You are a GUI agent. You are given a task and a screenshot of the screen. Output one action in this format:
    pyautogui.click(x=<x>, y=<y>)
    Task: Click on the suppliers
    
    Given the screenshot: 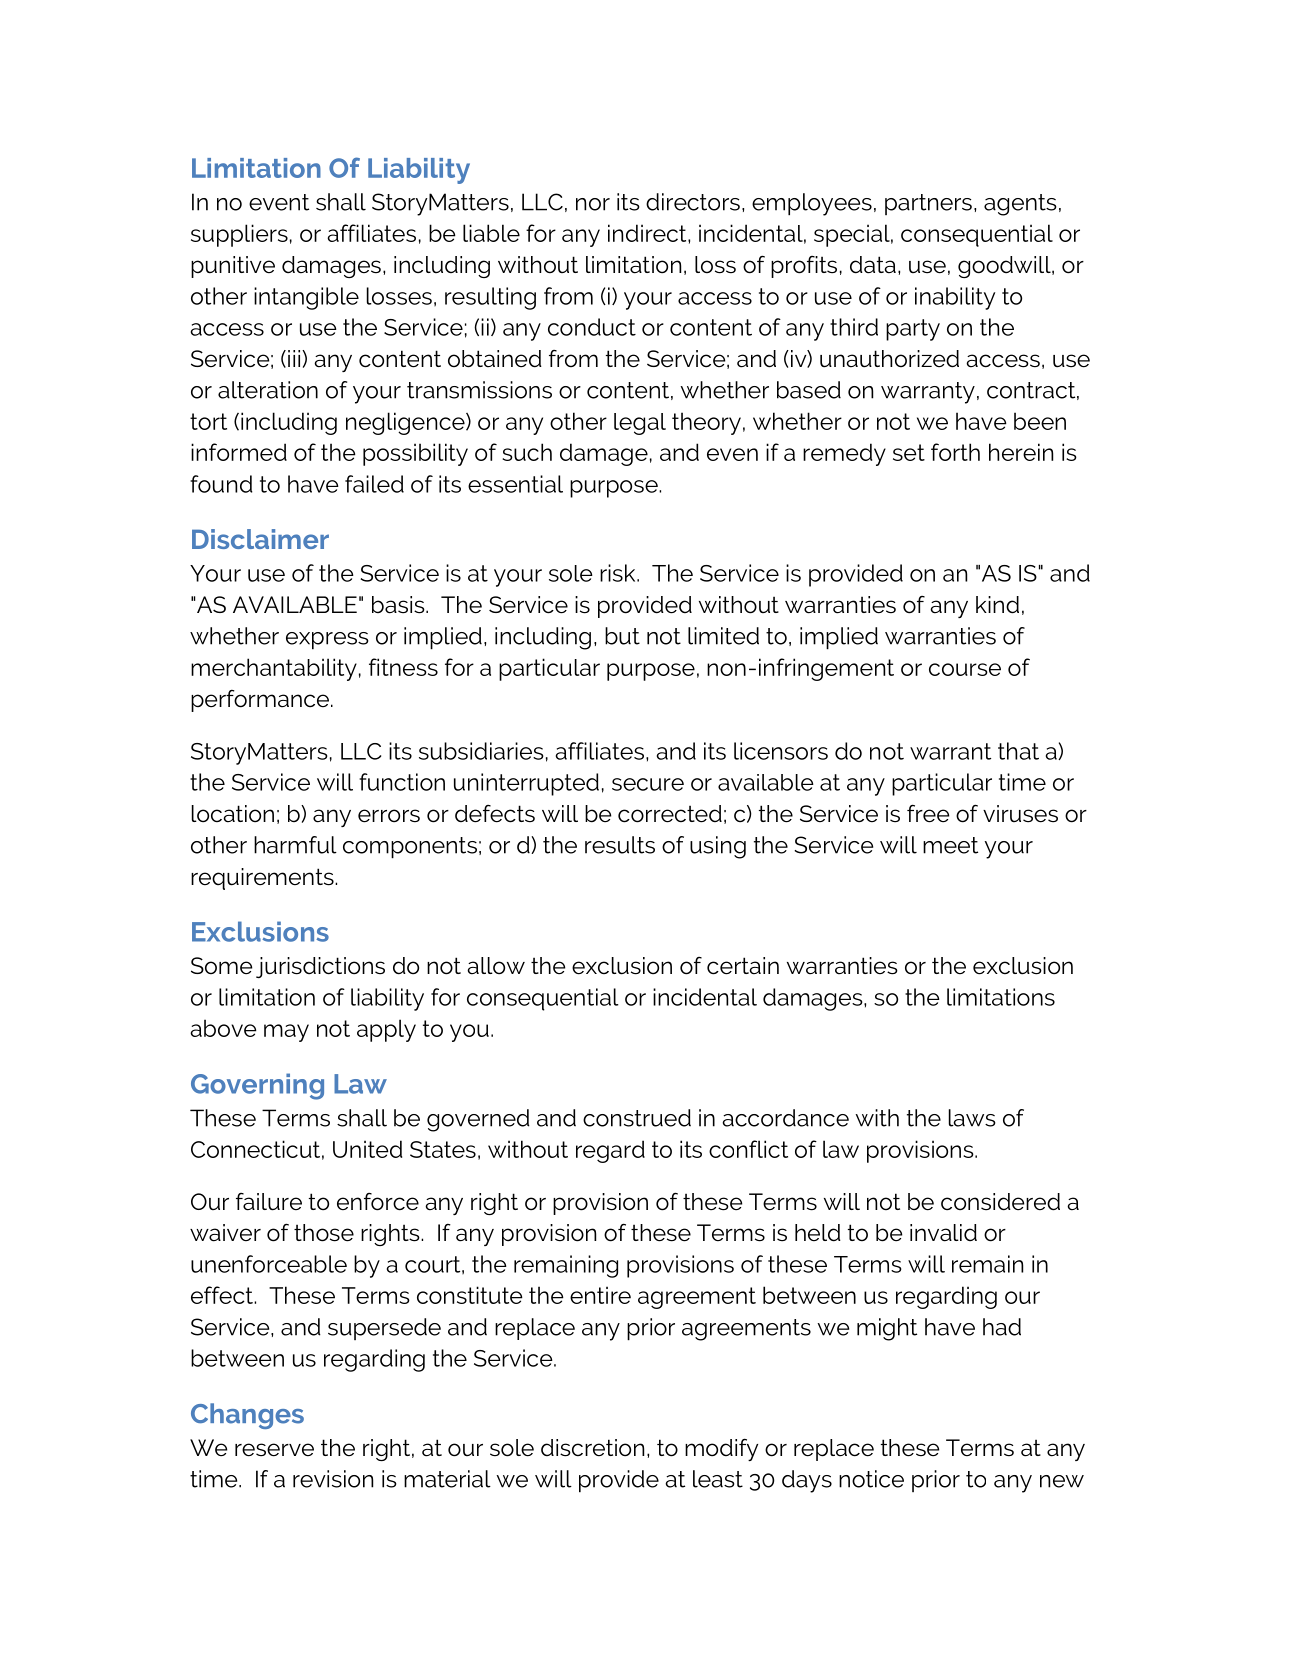 What is the action you would take?
    pyautogui.click(x=239, y=235)
